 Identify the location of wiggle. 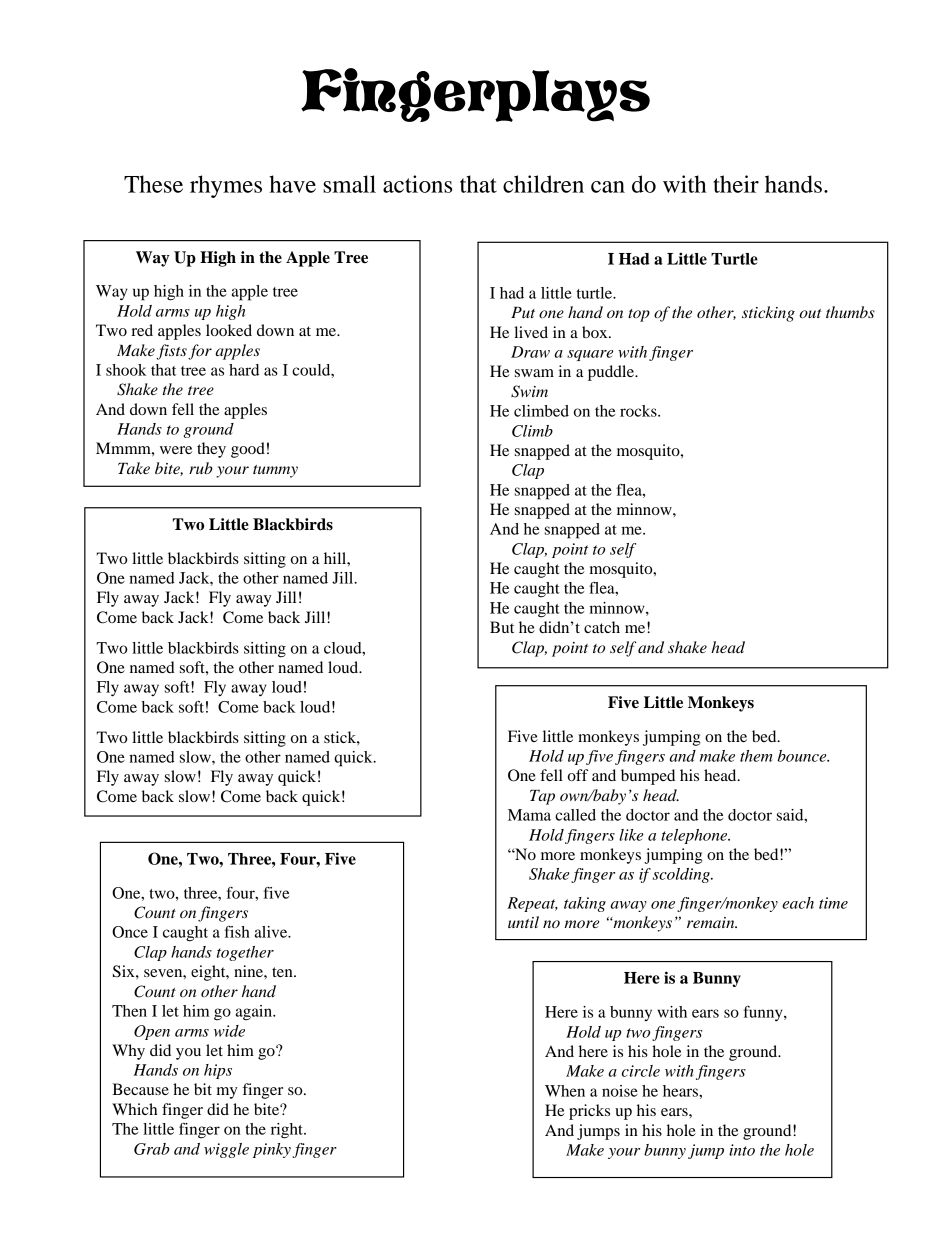
(226, 1150).
